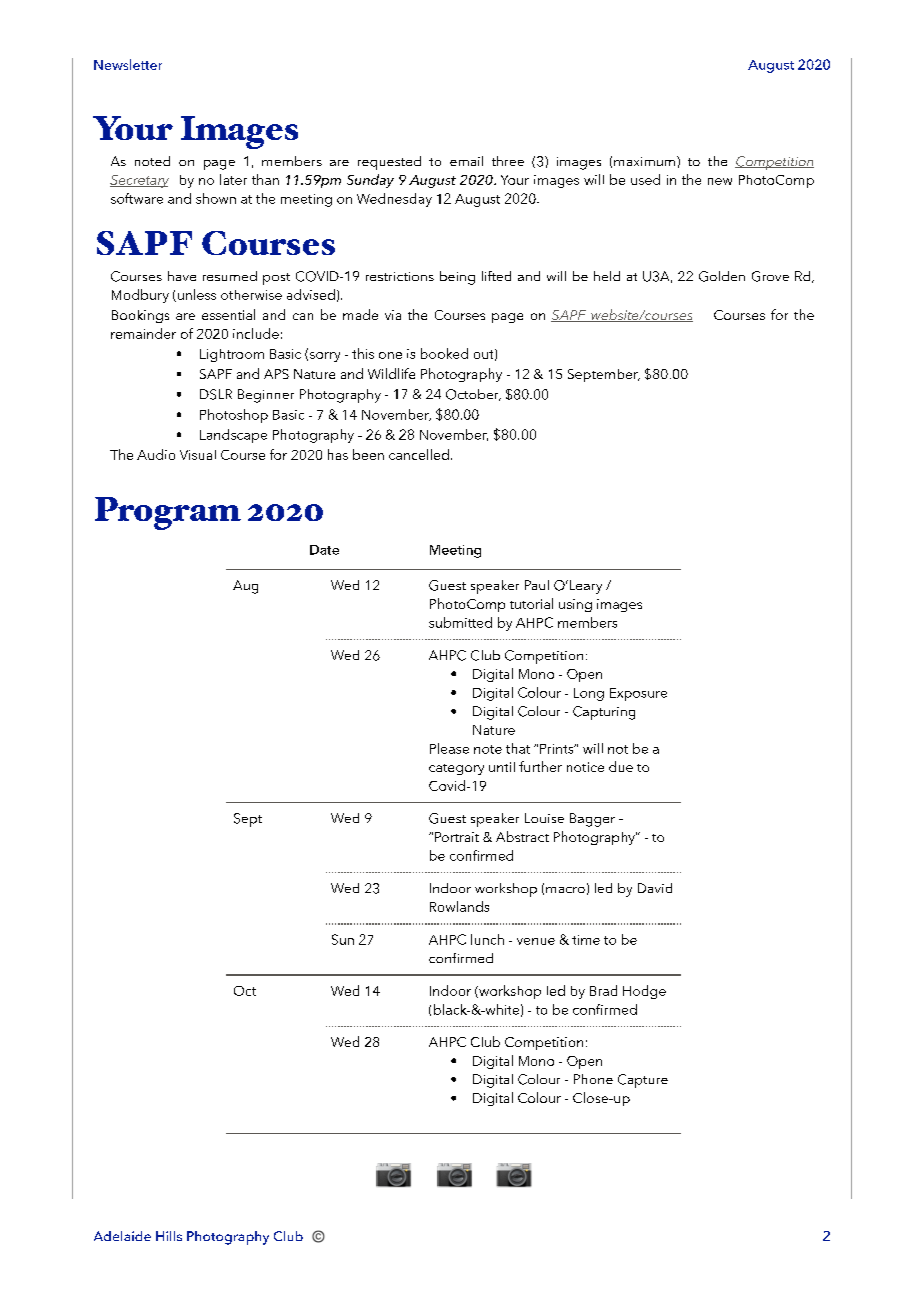 Image resolution: width=924 pixels, height=1308 pixels. I want to click on Hills, so click(169, 1236).
